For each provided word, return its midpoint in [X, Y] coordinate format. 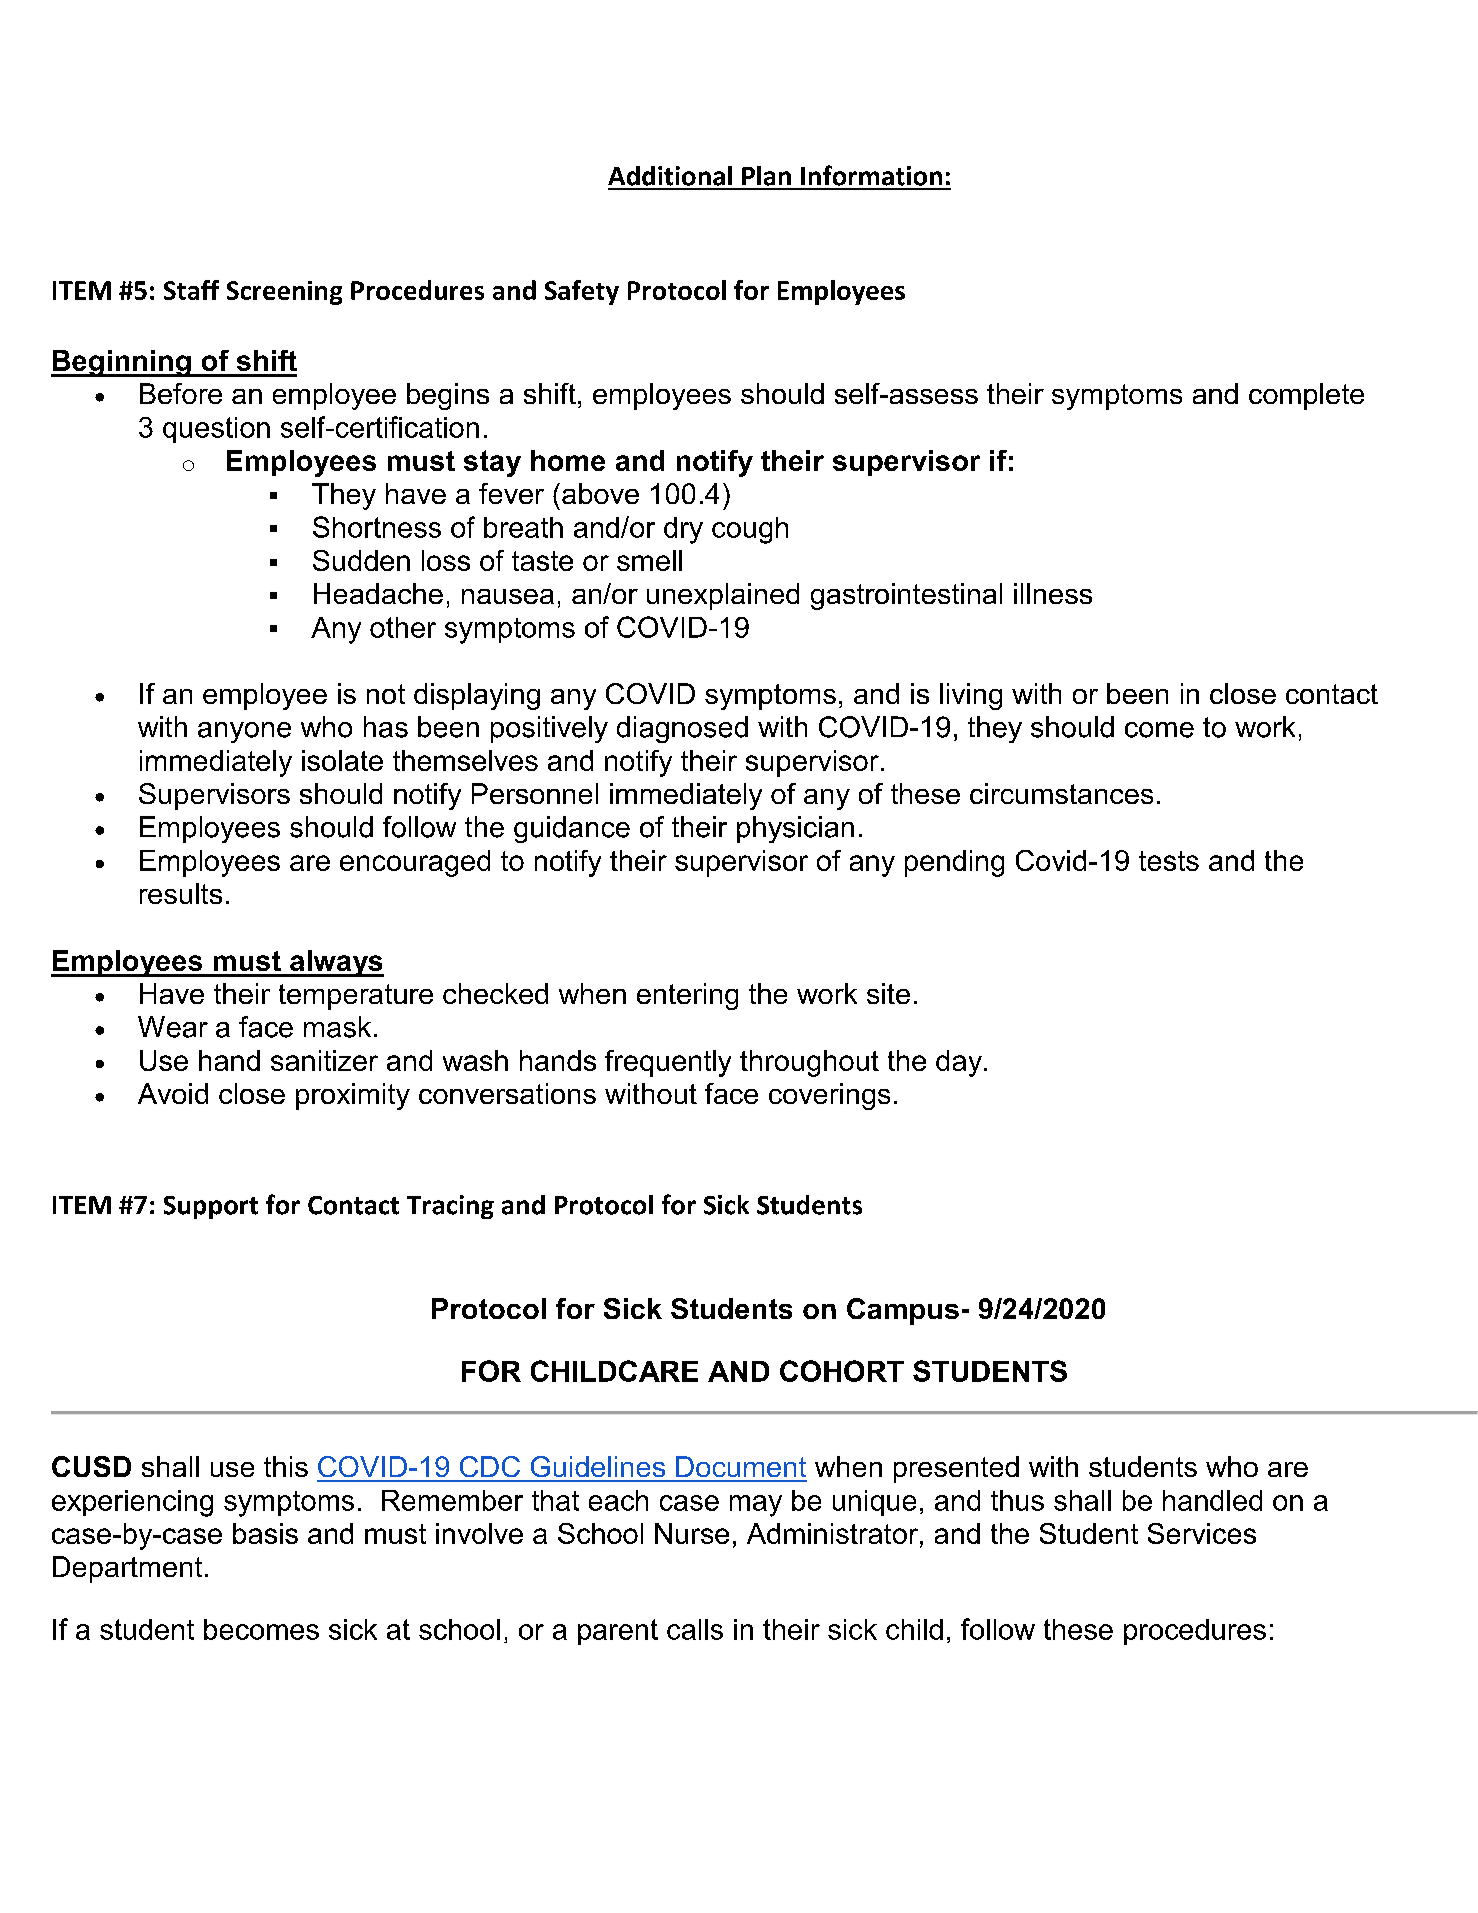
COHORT [842, 1371]
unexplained [723, 596]
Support [211, 1207]
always [336, 963]
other [403, 627]
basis [265, 1533]
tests [1169, 861]
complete [1306, 396]
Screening [284, 293]
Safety [582, 292]
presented [956, 1469]
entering [687, 996]
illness [1053, 593]
